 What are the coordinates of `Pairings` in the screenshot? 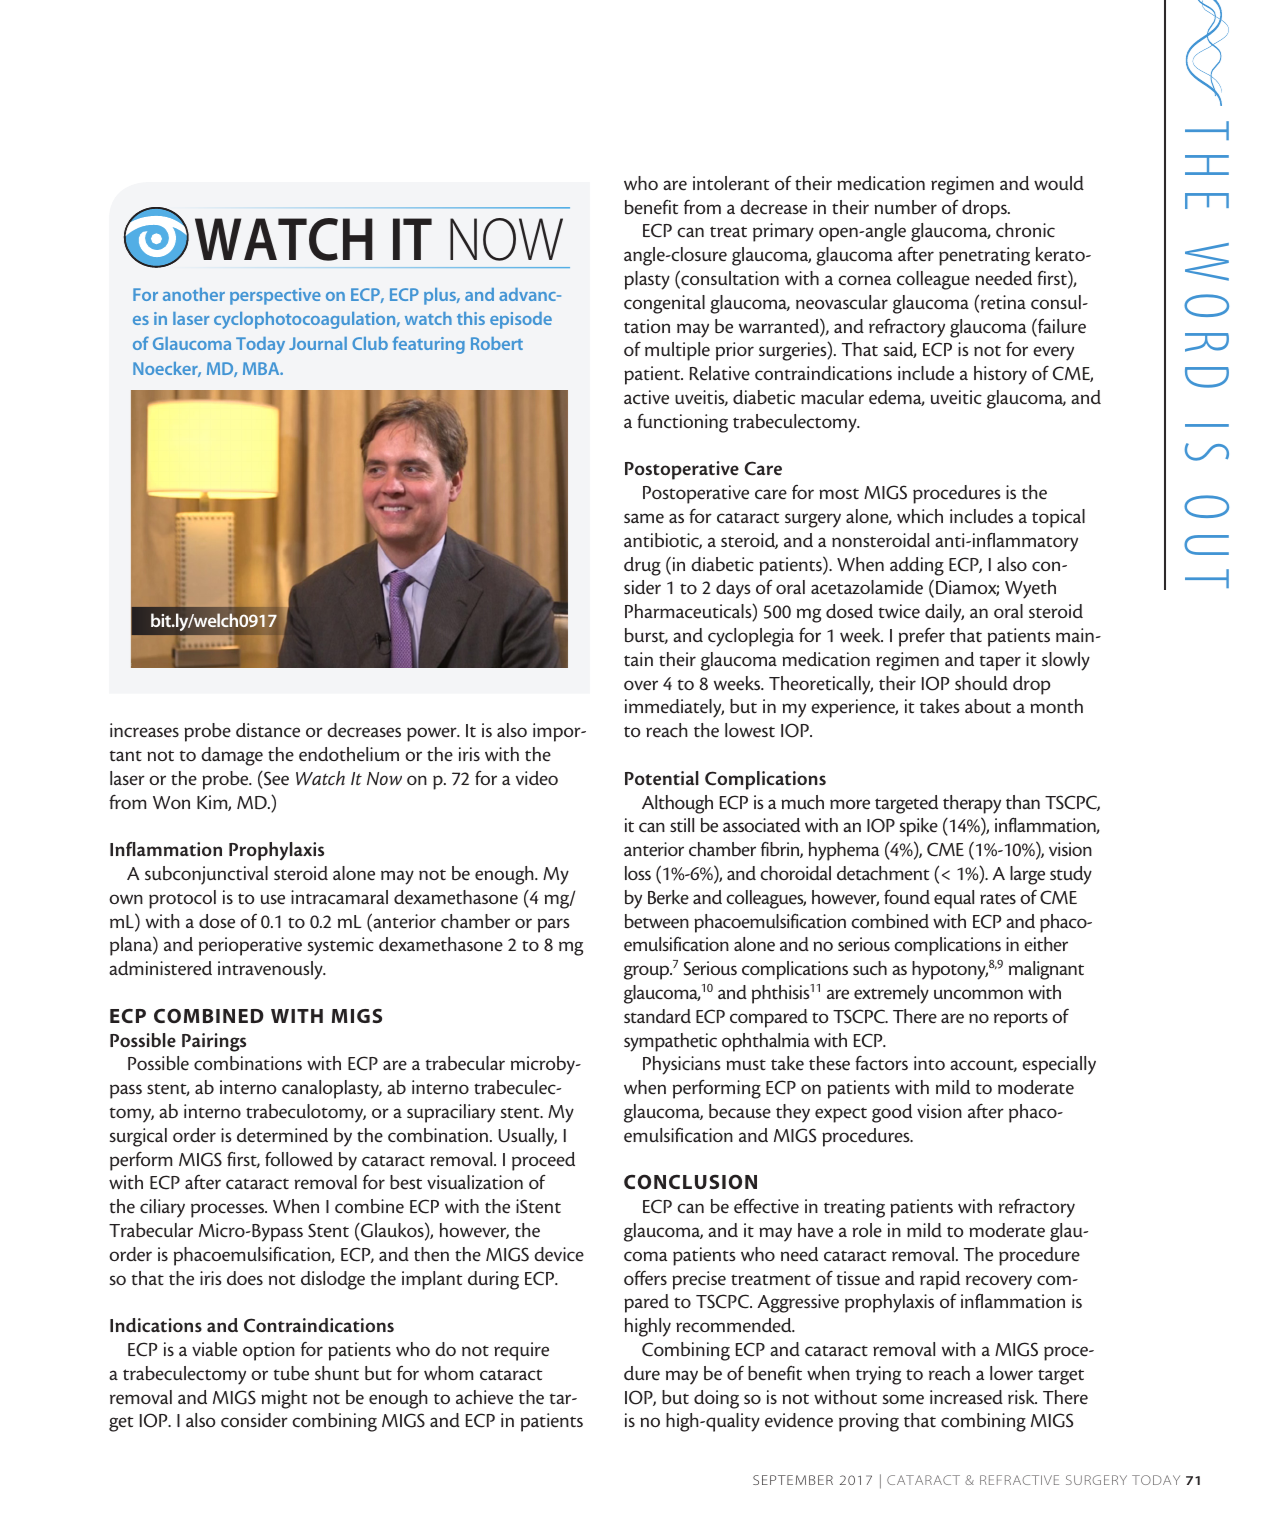 It's located at (214, 1042).
